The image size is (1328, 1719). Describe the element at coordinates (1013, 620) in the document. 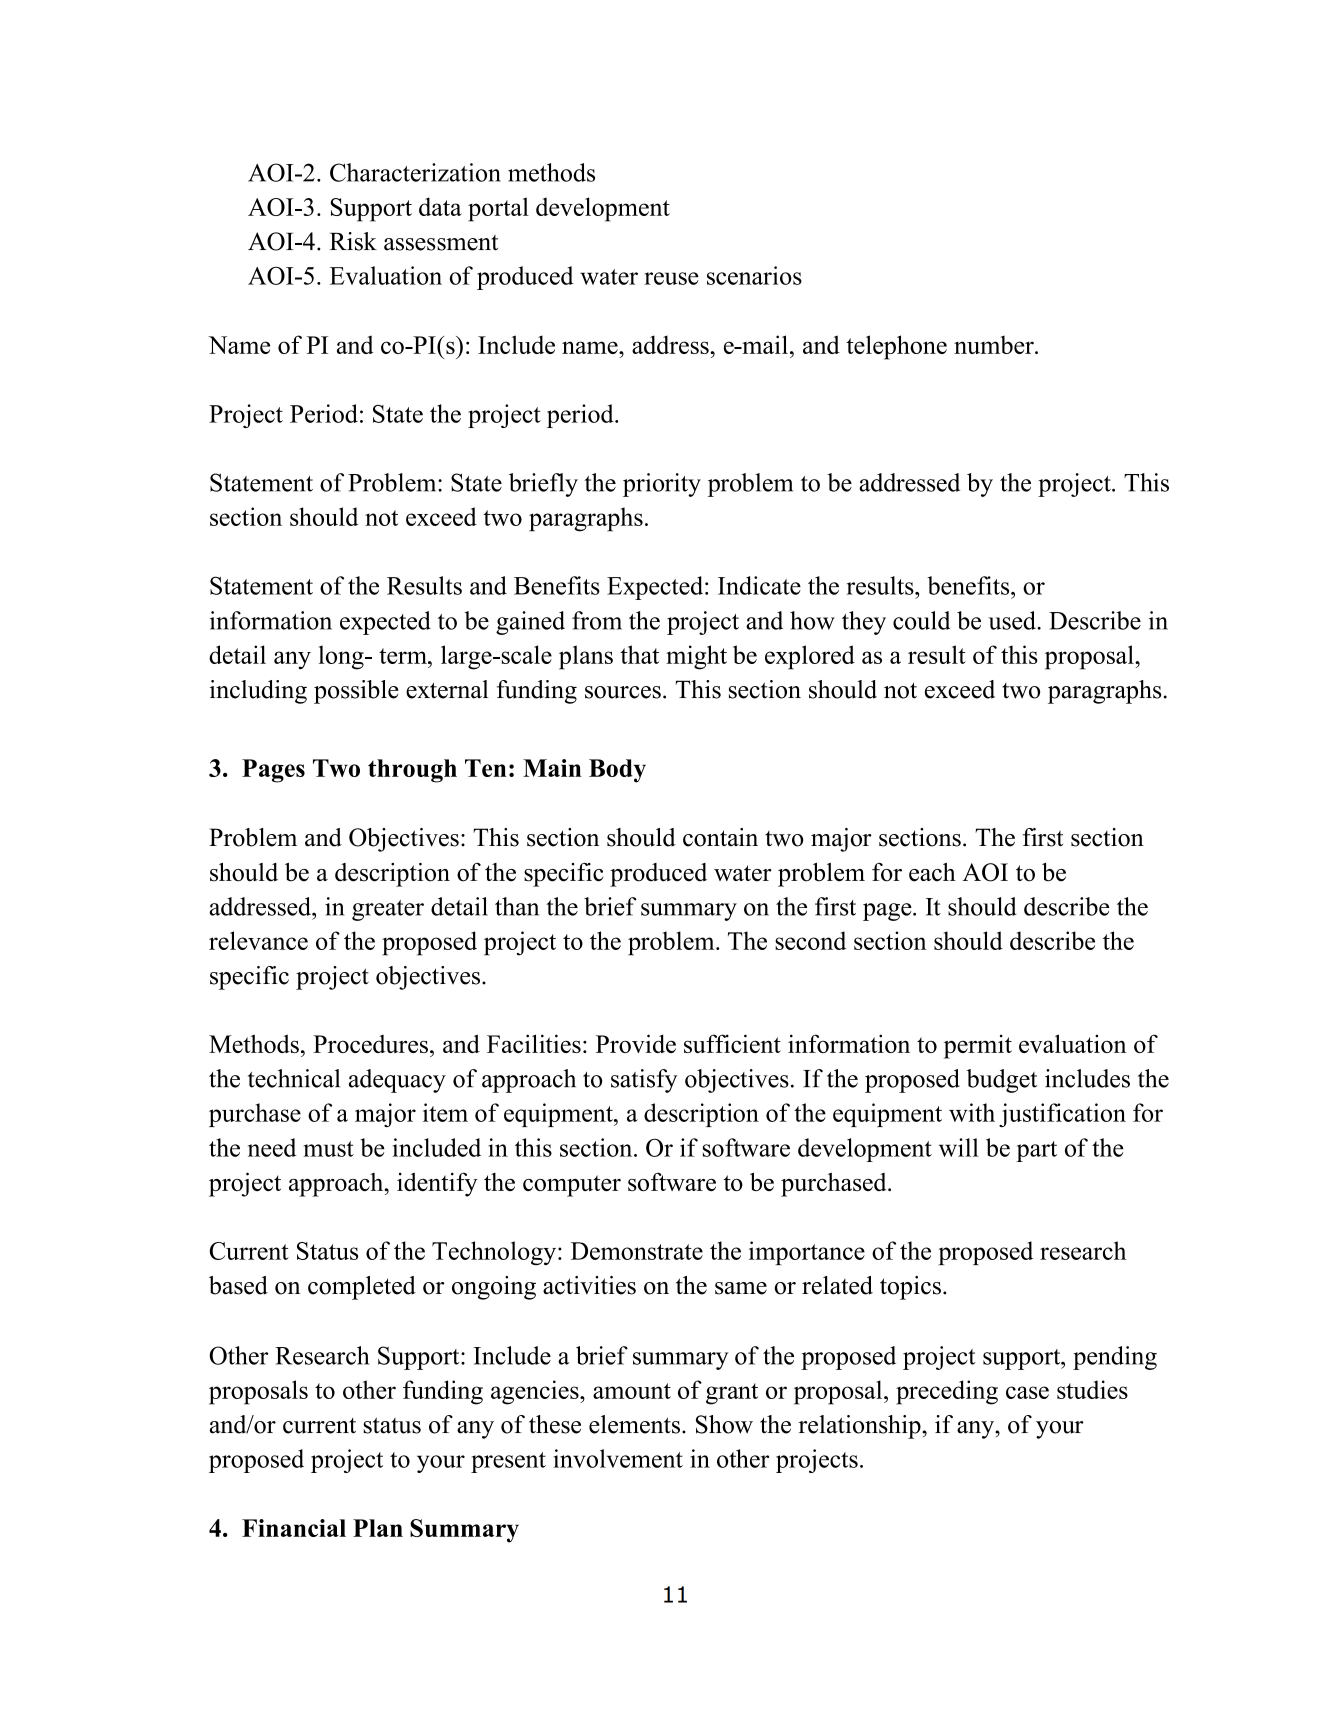

I see `used` at that location.
